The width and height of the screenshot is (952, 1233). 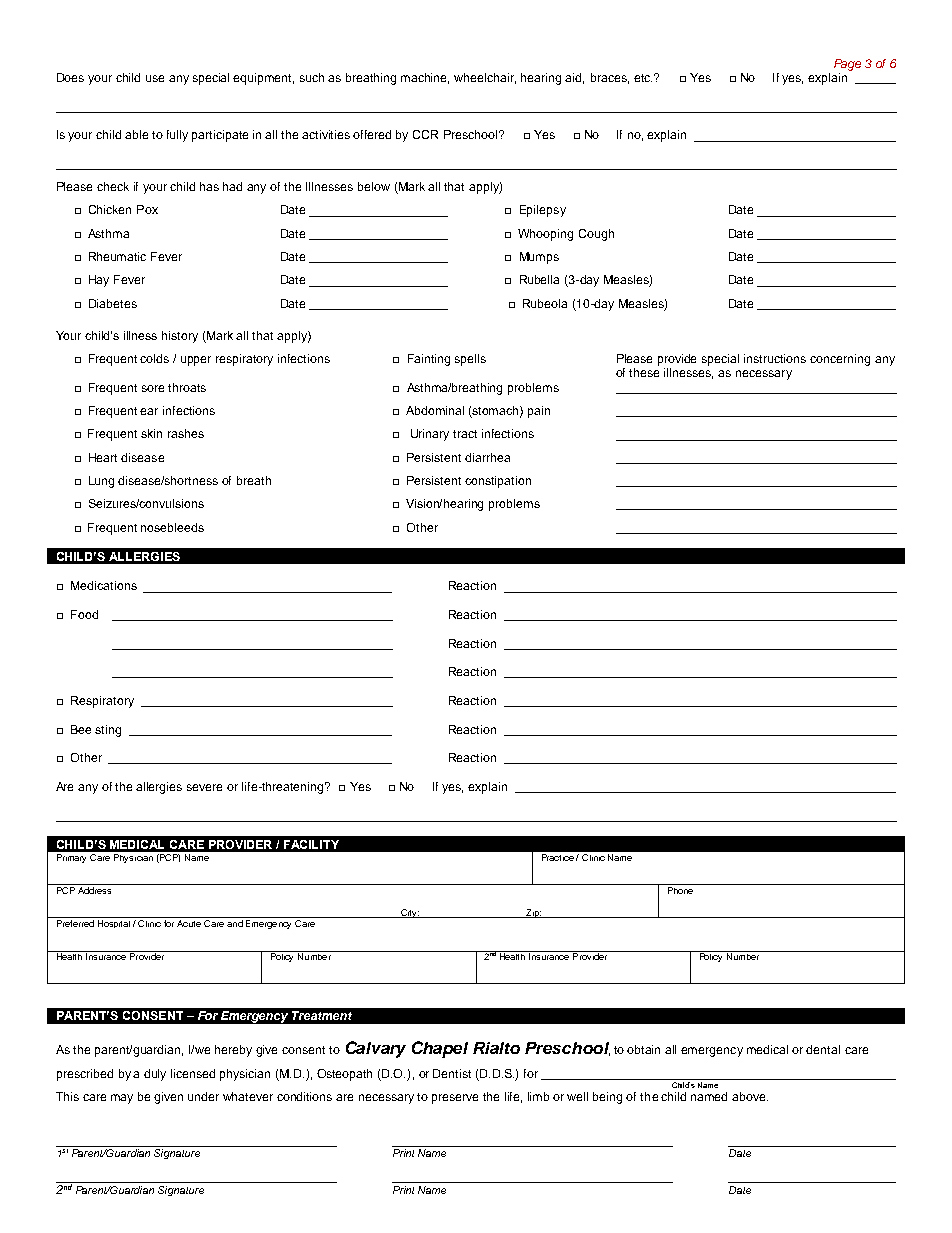 I want to click on sting, so click(x=108, y=731).
